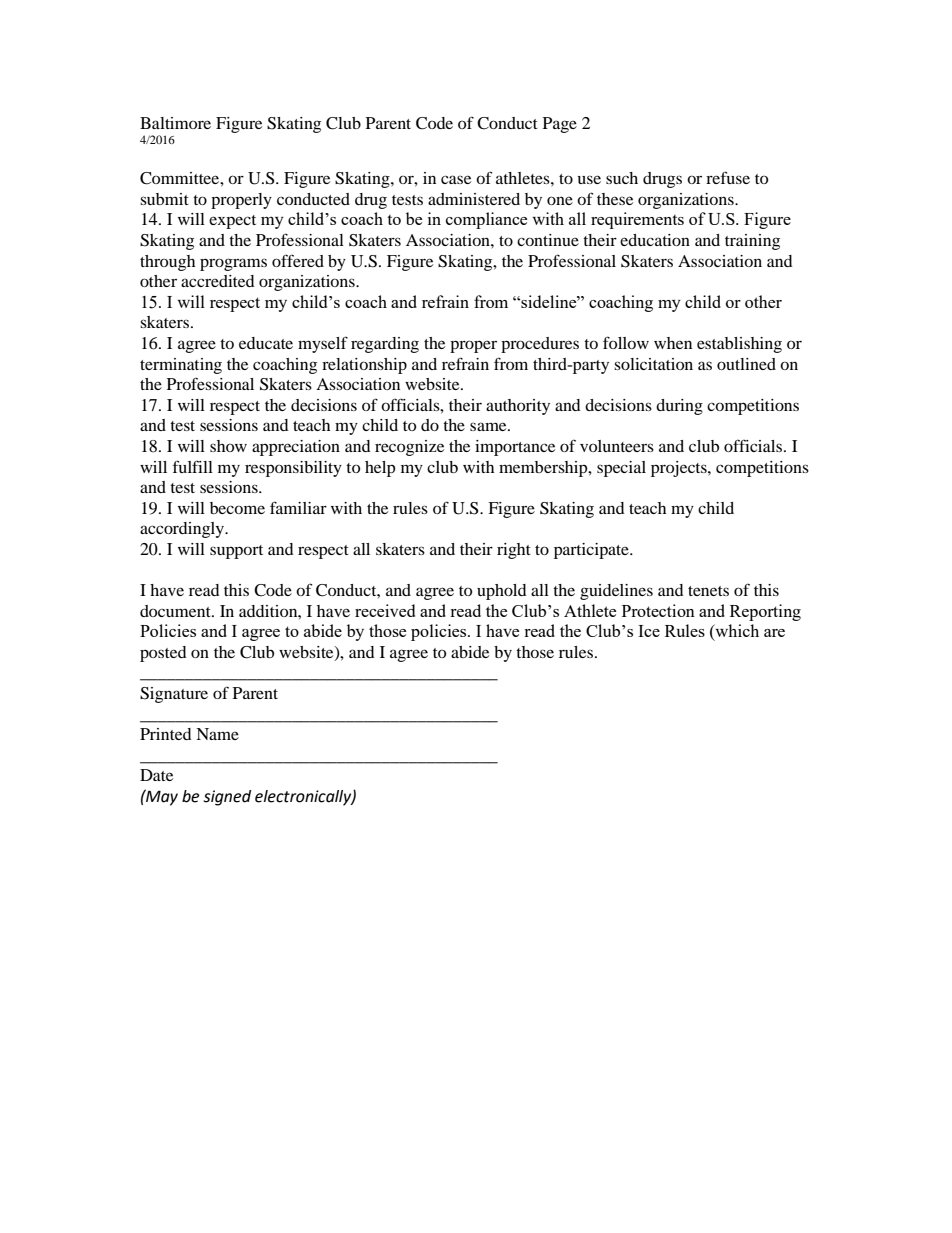  What do you see at coordinates (385, 345) in the screenshot?
I see `regarding` at bounding box center [385, 345].
